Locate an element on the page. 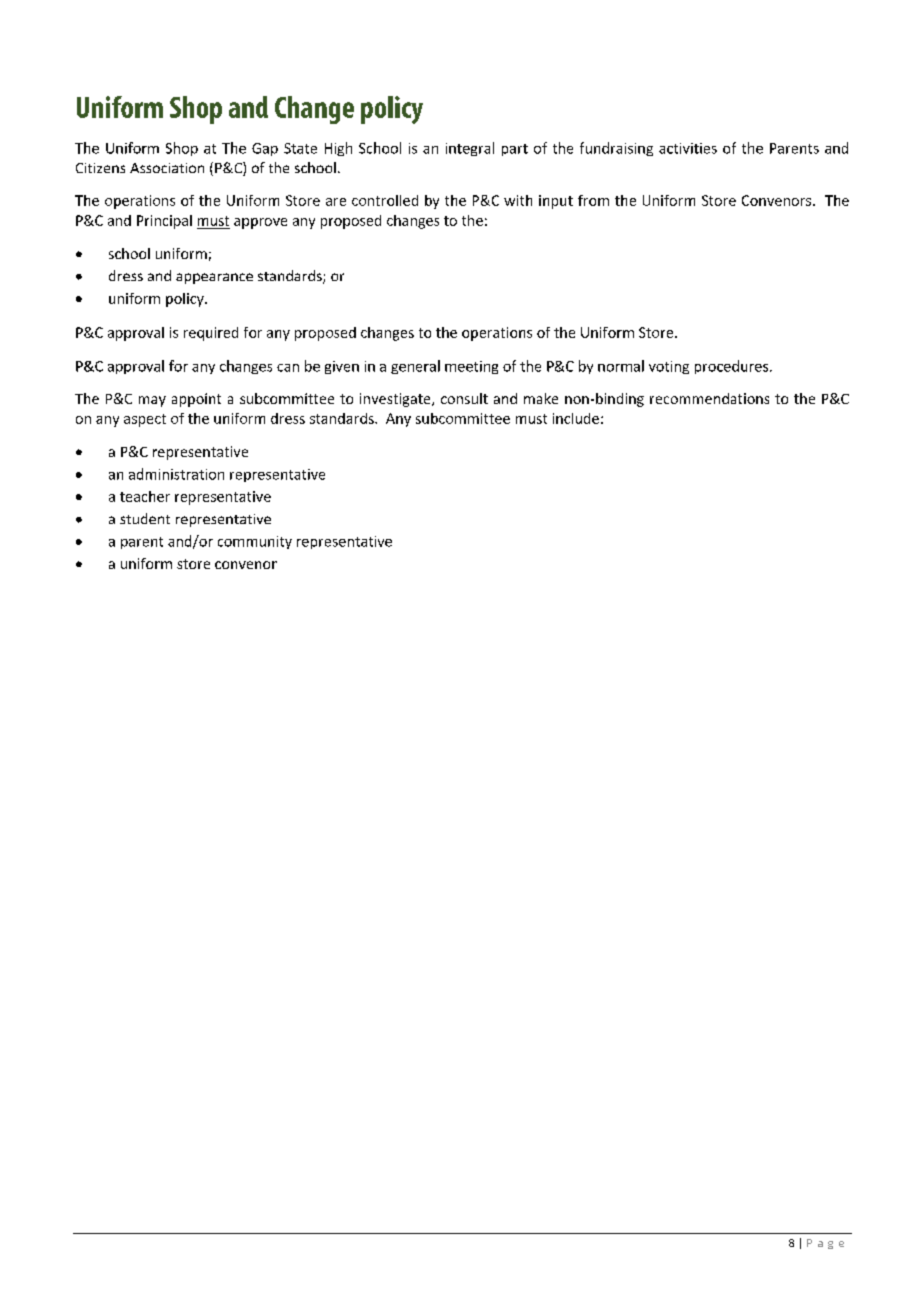 The width and height of the page is (924, 1309). student is located at coordinates (145, 518).
